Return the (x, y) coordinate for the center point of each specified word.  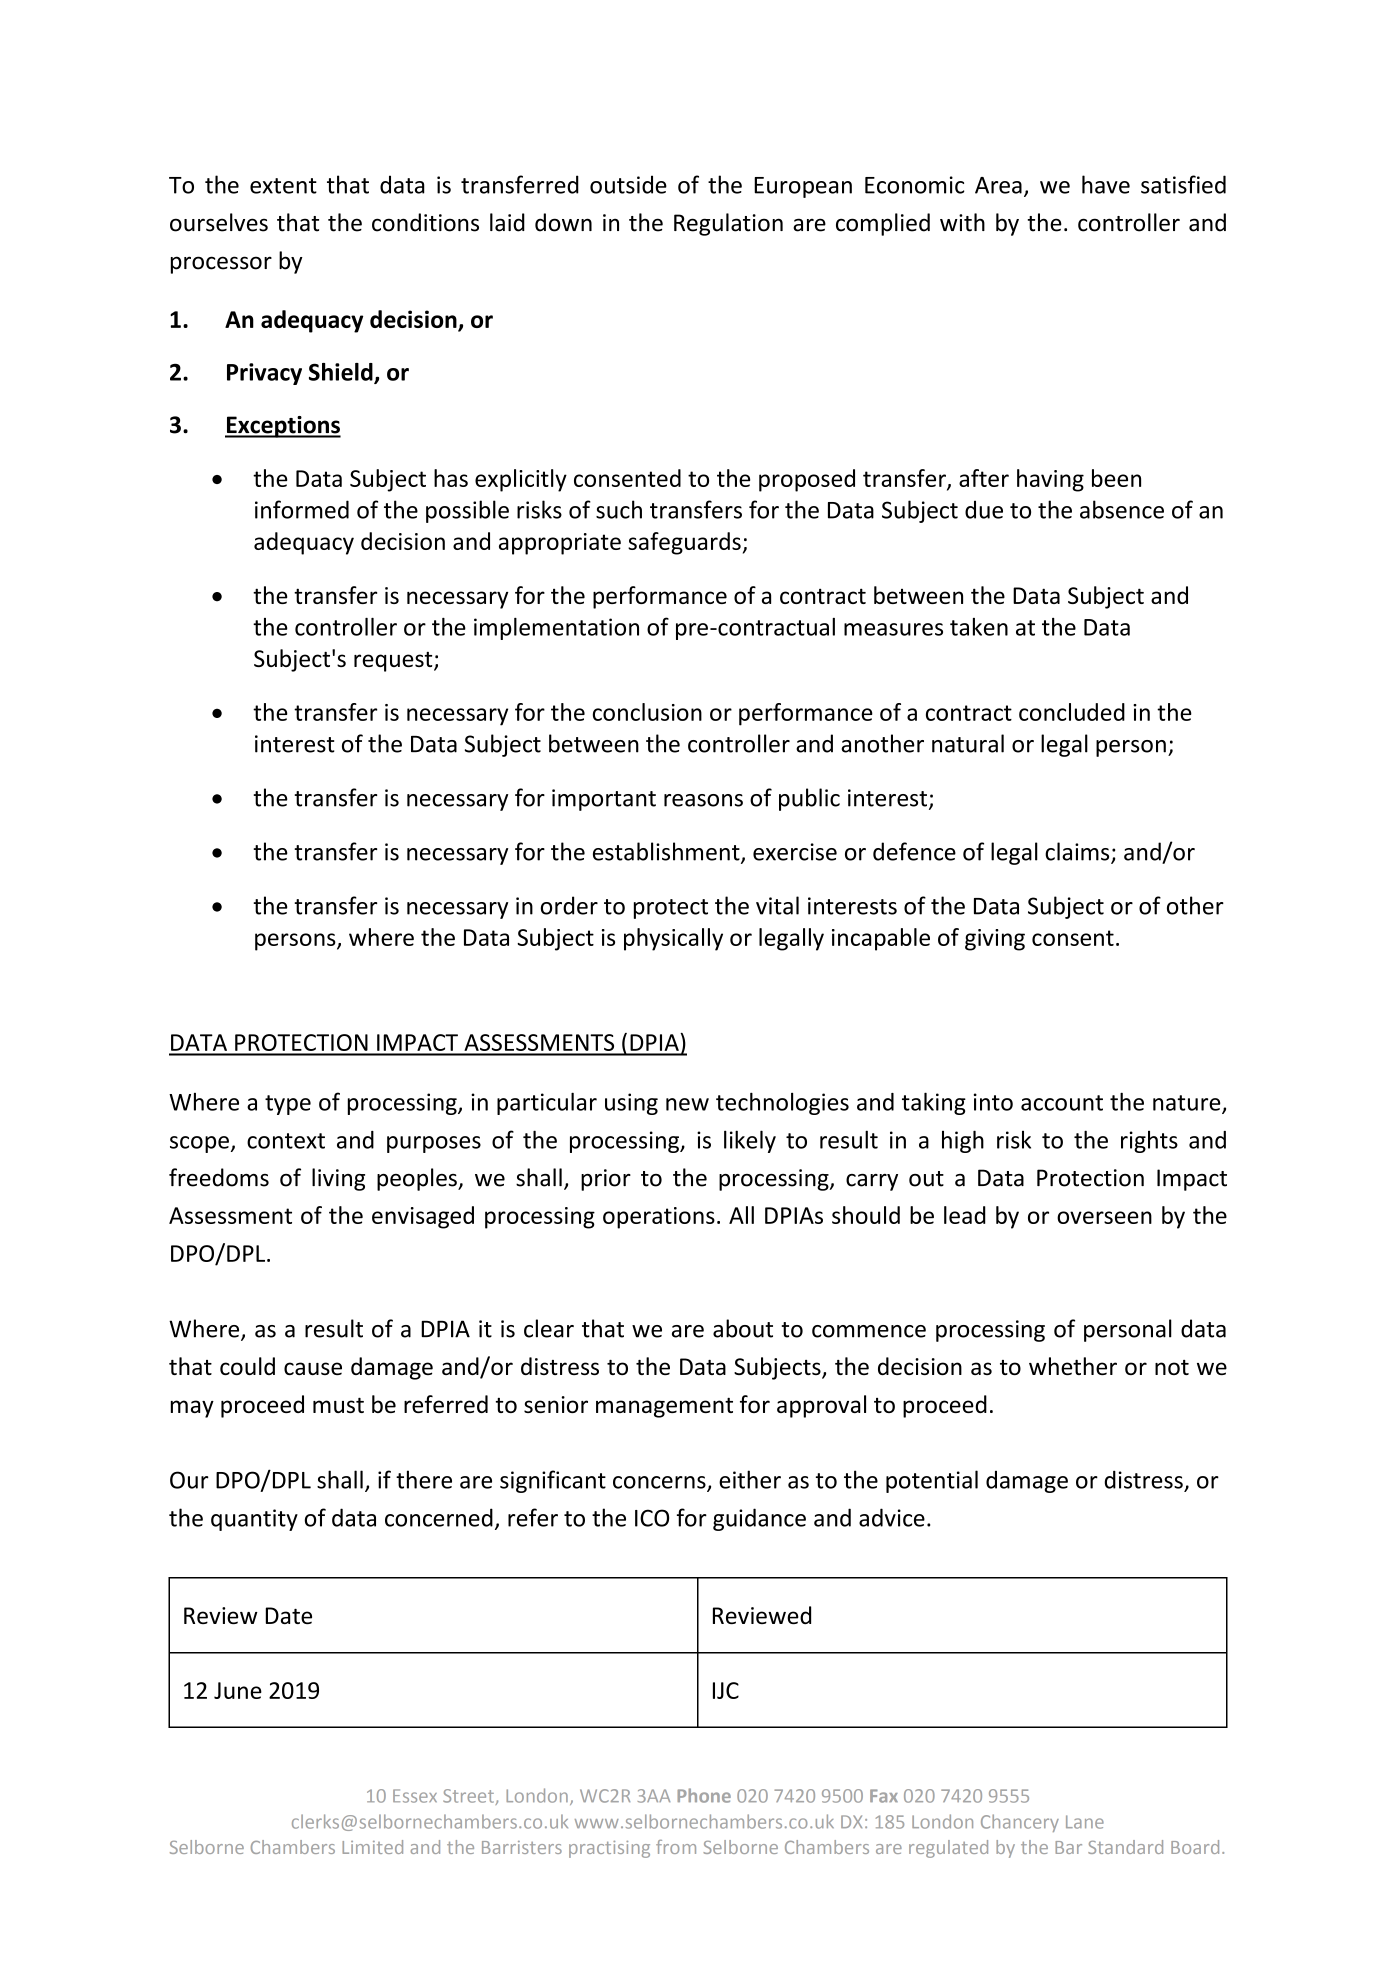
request (394, 662)
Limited (372, 1847)
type (288, 1105)
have (1106, 184)
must (338, 1405)
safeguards (684, 543)
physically (673, 939)
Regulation (728, 224)
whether (1073, 1366)
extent (283, 186)
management (664, 1407)
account (1062, 1103)
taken (979, 627)
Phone (704, 1795)
